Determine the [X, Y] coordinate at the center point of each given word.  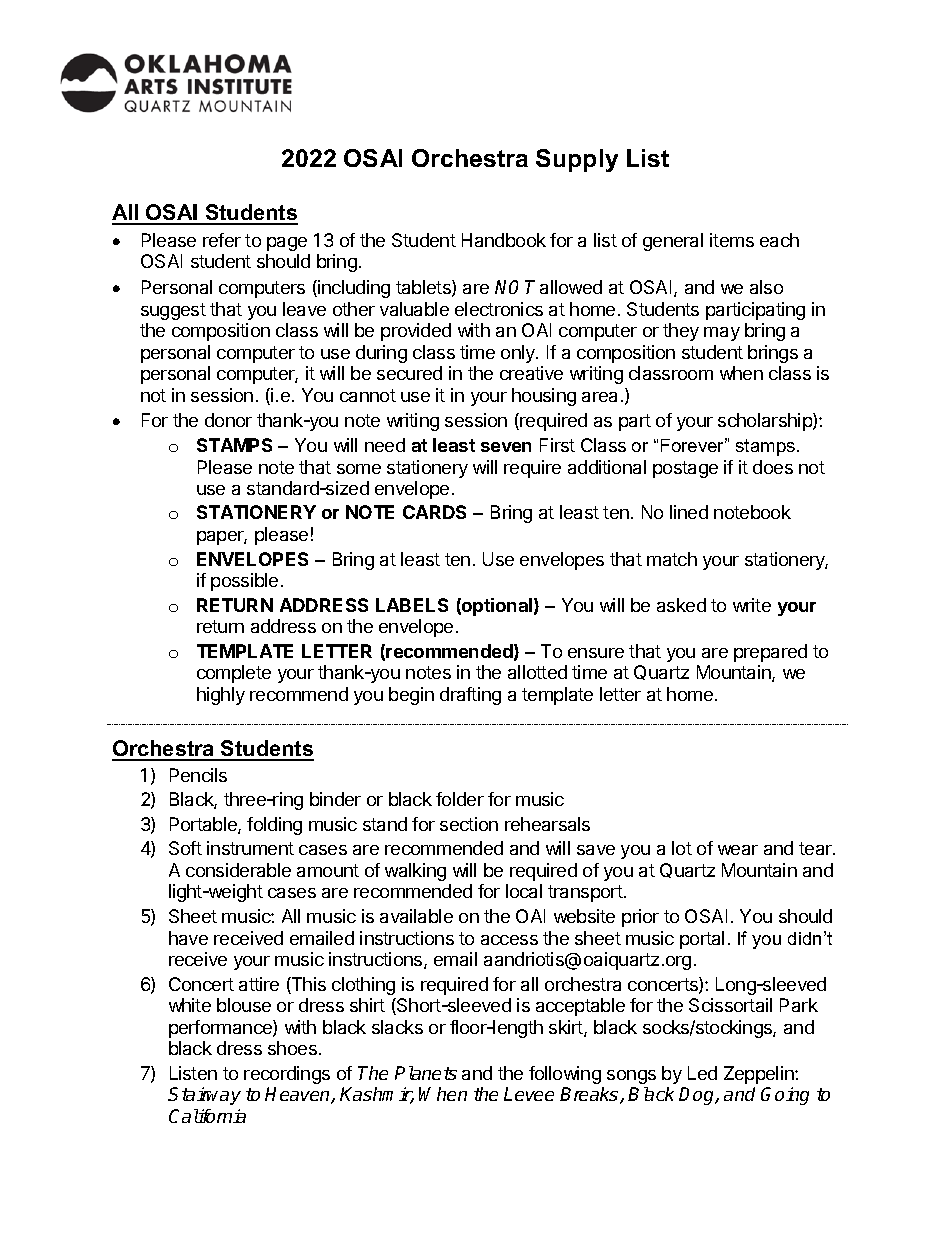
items [732, 240]
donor [228, 420]
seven [506, 447]
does [773, 467]
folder [460, 799]
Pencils [198, 775]
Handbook [504, 240]
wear [738, 850]
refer [222, 240]
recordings [287, 1075]
